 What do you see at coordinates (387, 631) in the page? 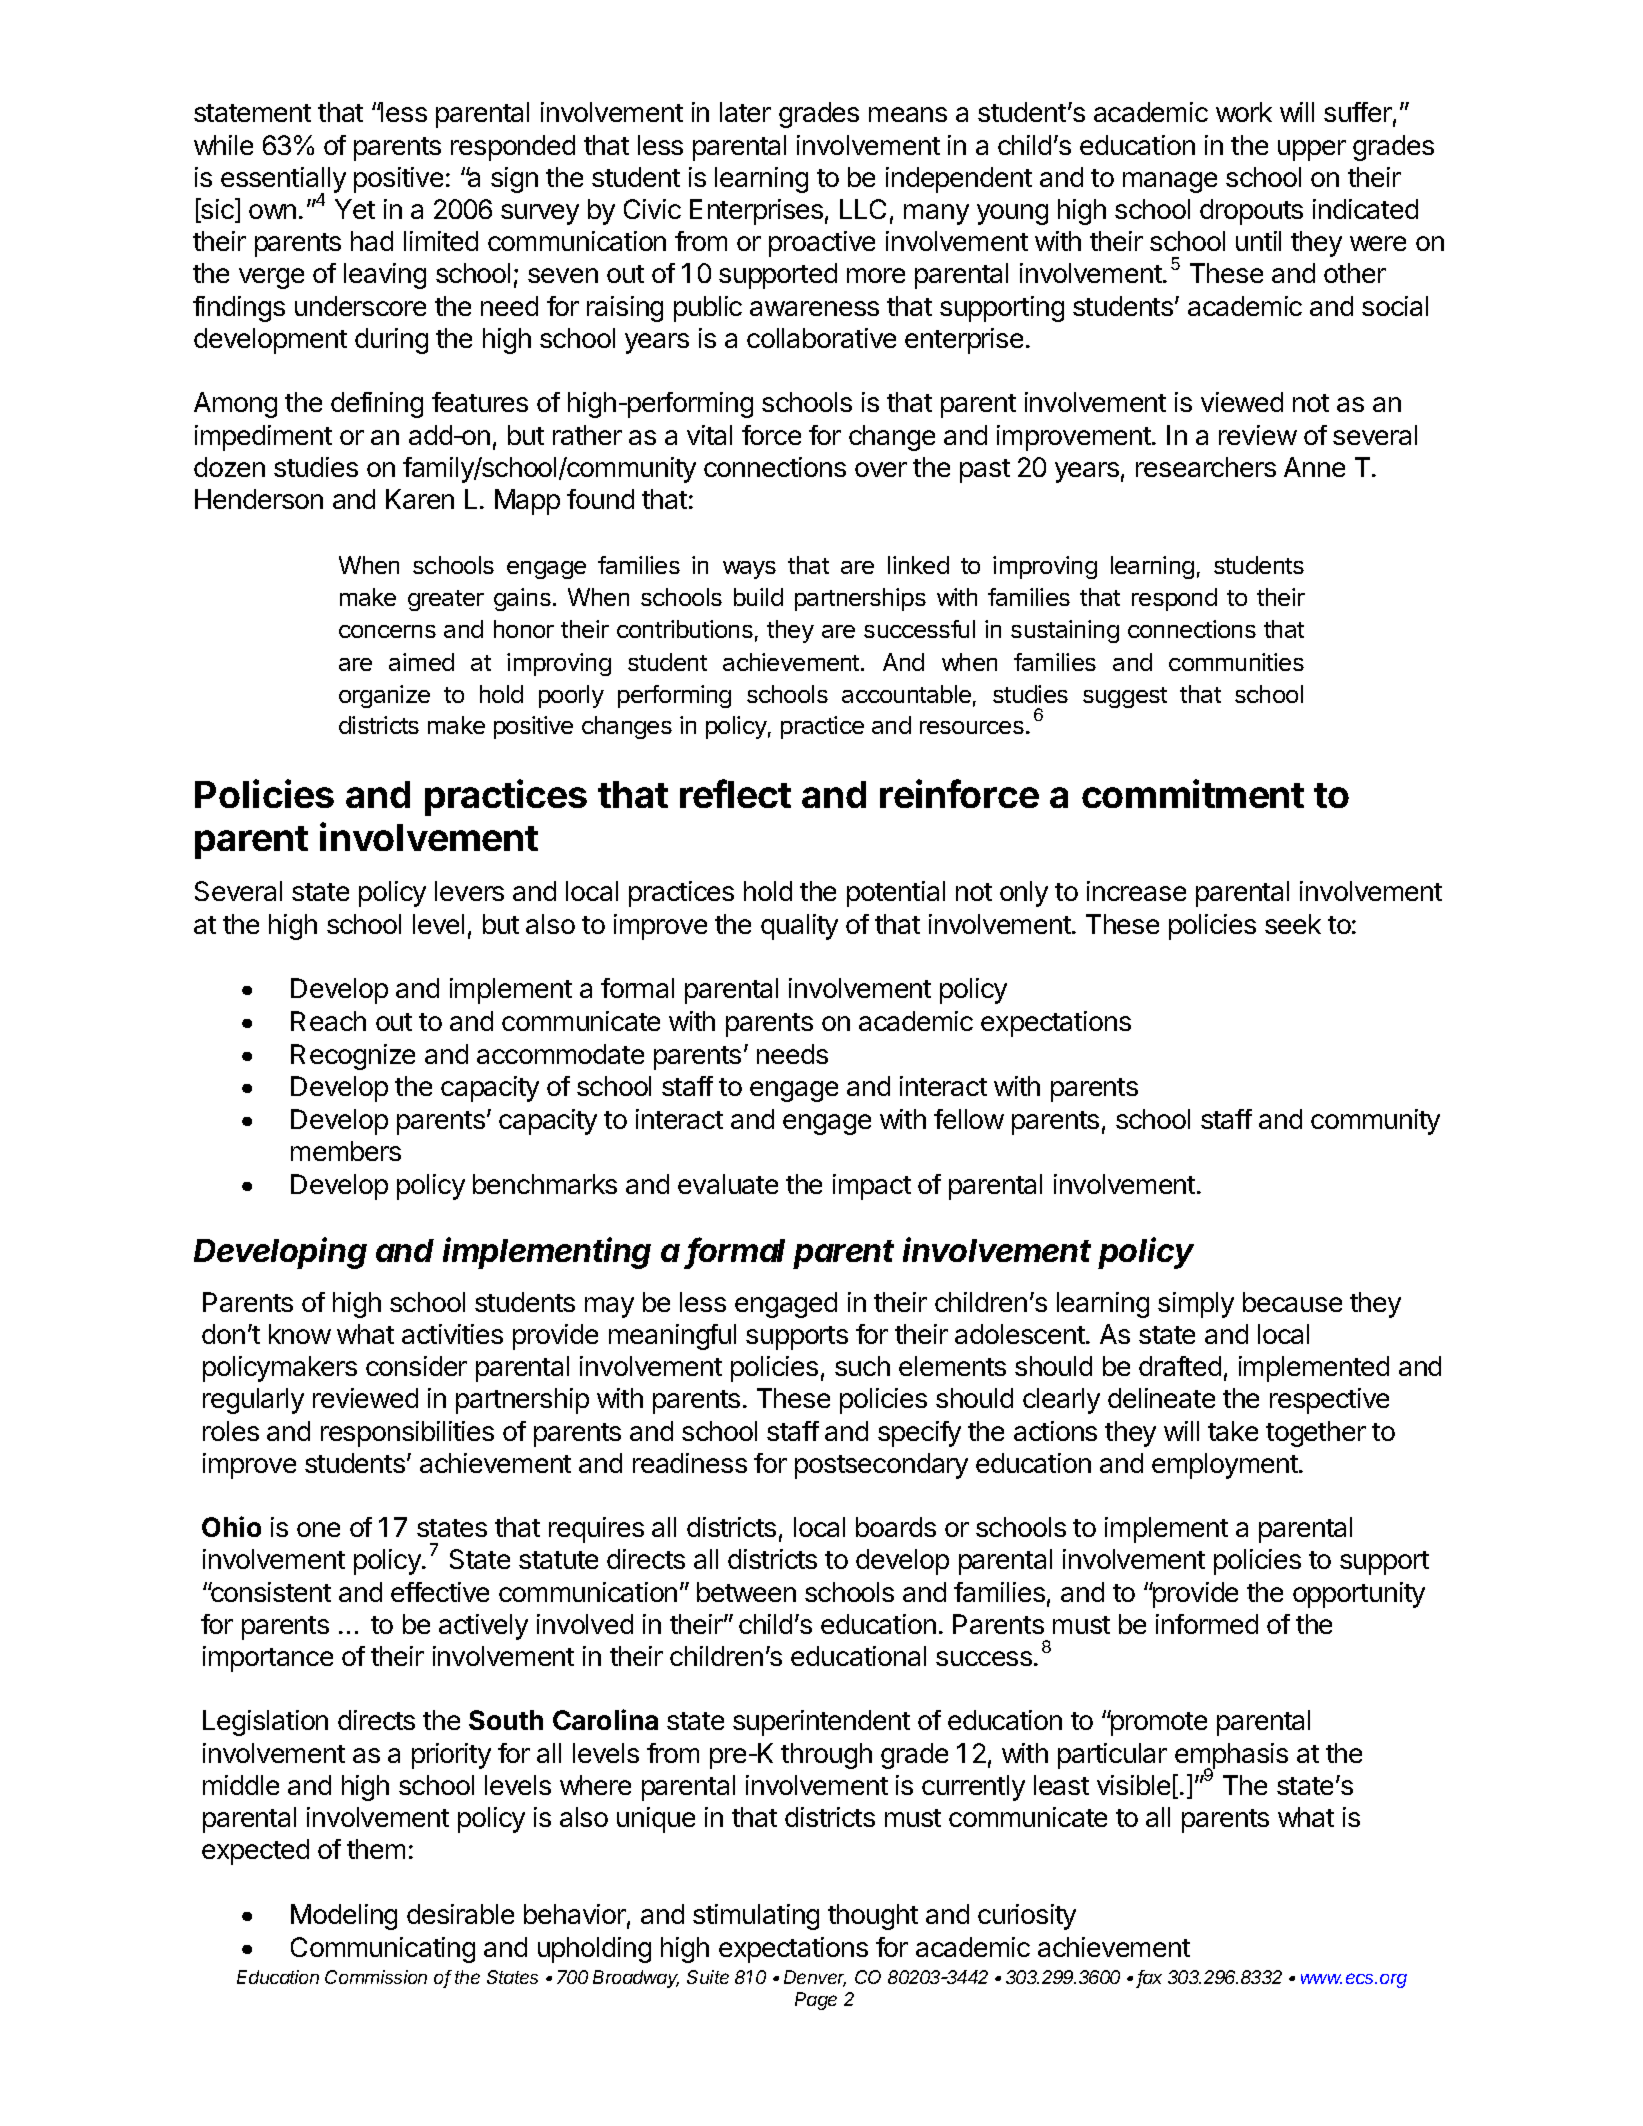
I see `concerns` at bounding box center [387, 631].
